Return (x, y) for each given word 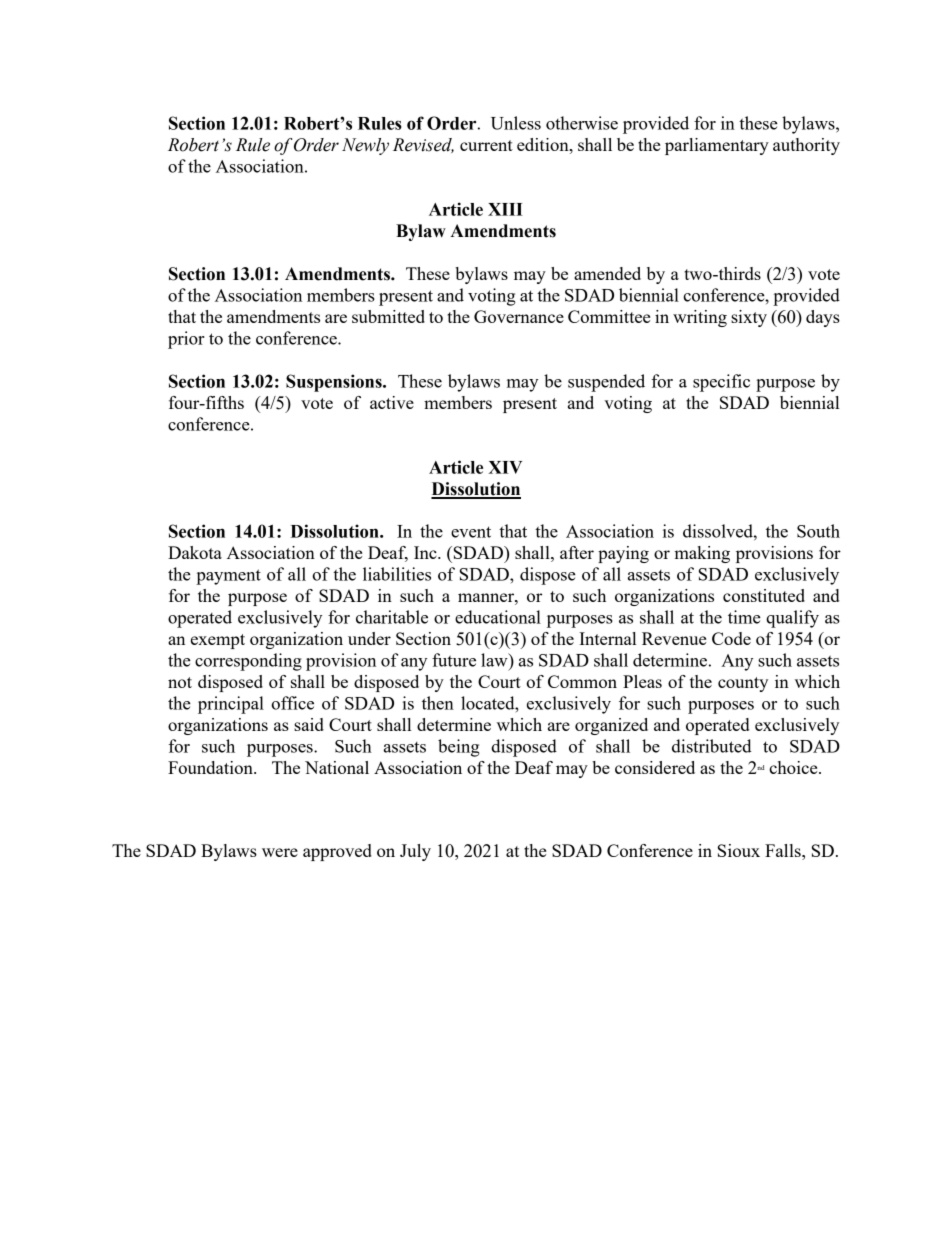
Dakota (195, 552)
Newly (365, 146)
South (818, 531)
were (280, 852)
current (486, 145)
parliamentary (717, 146)
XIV (505, 467)
